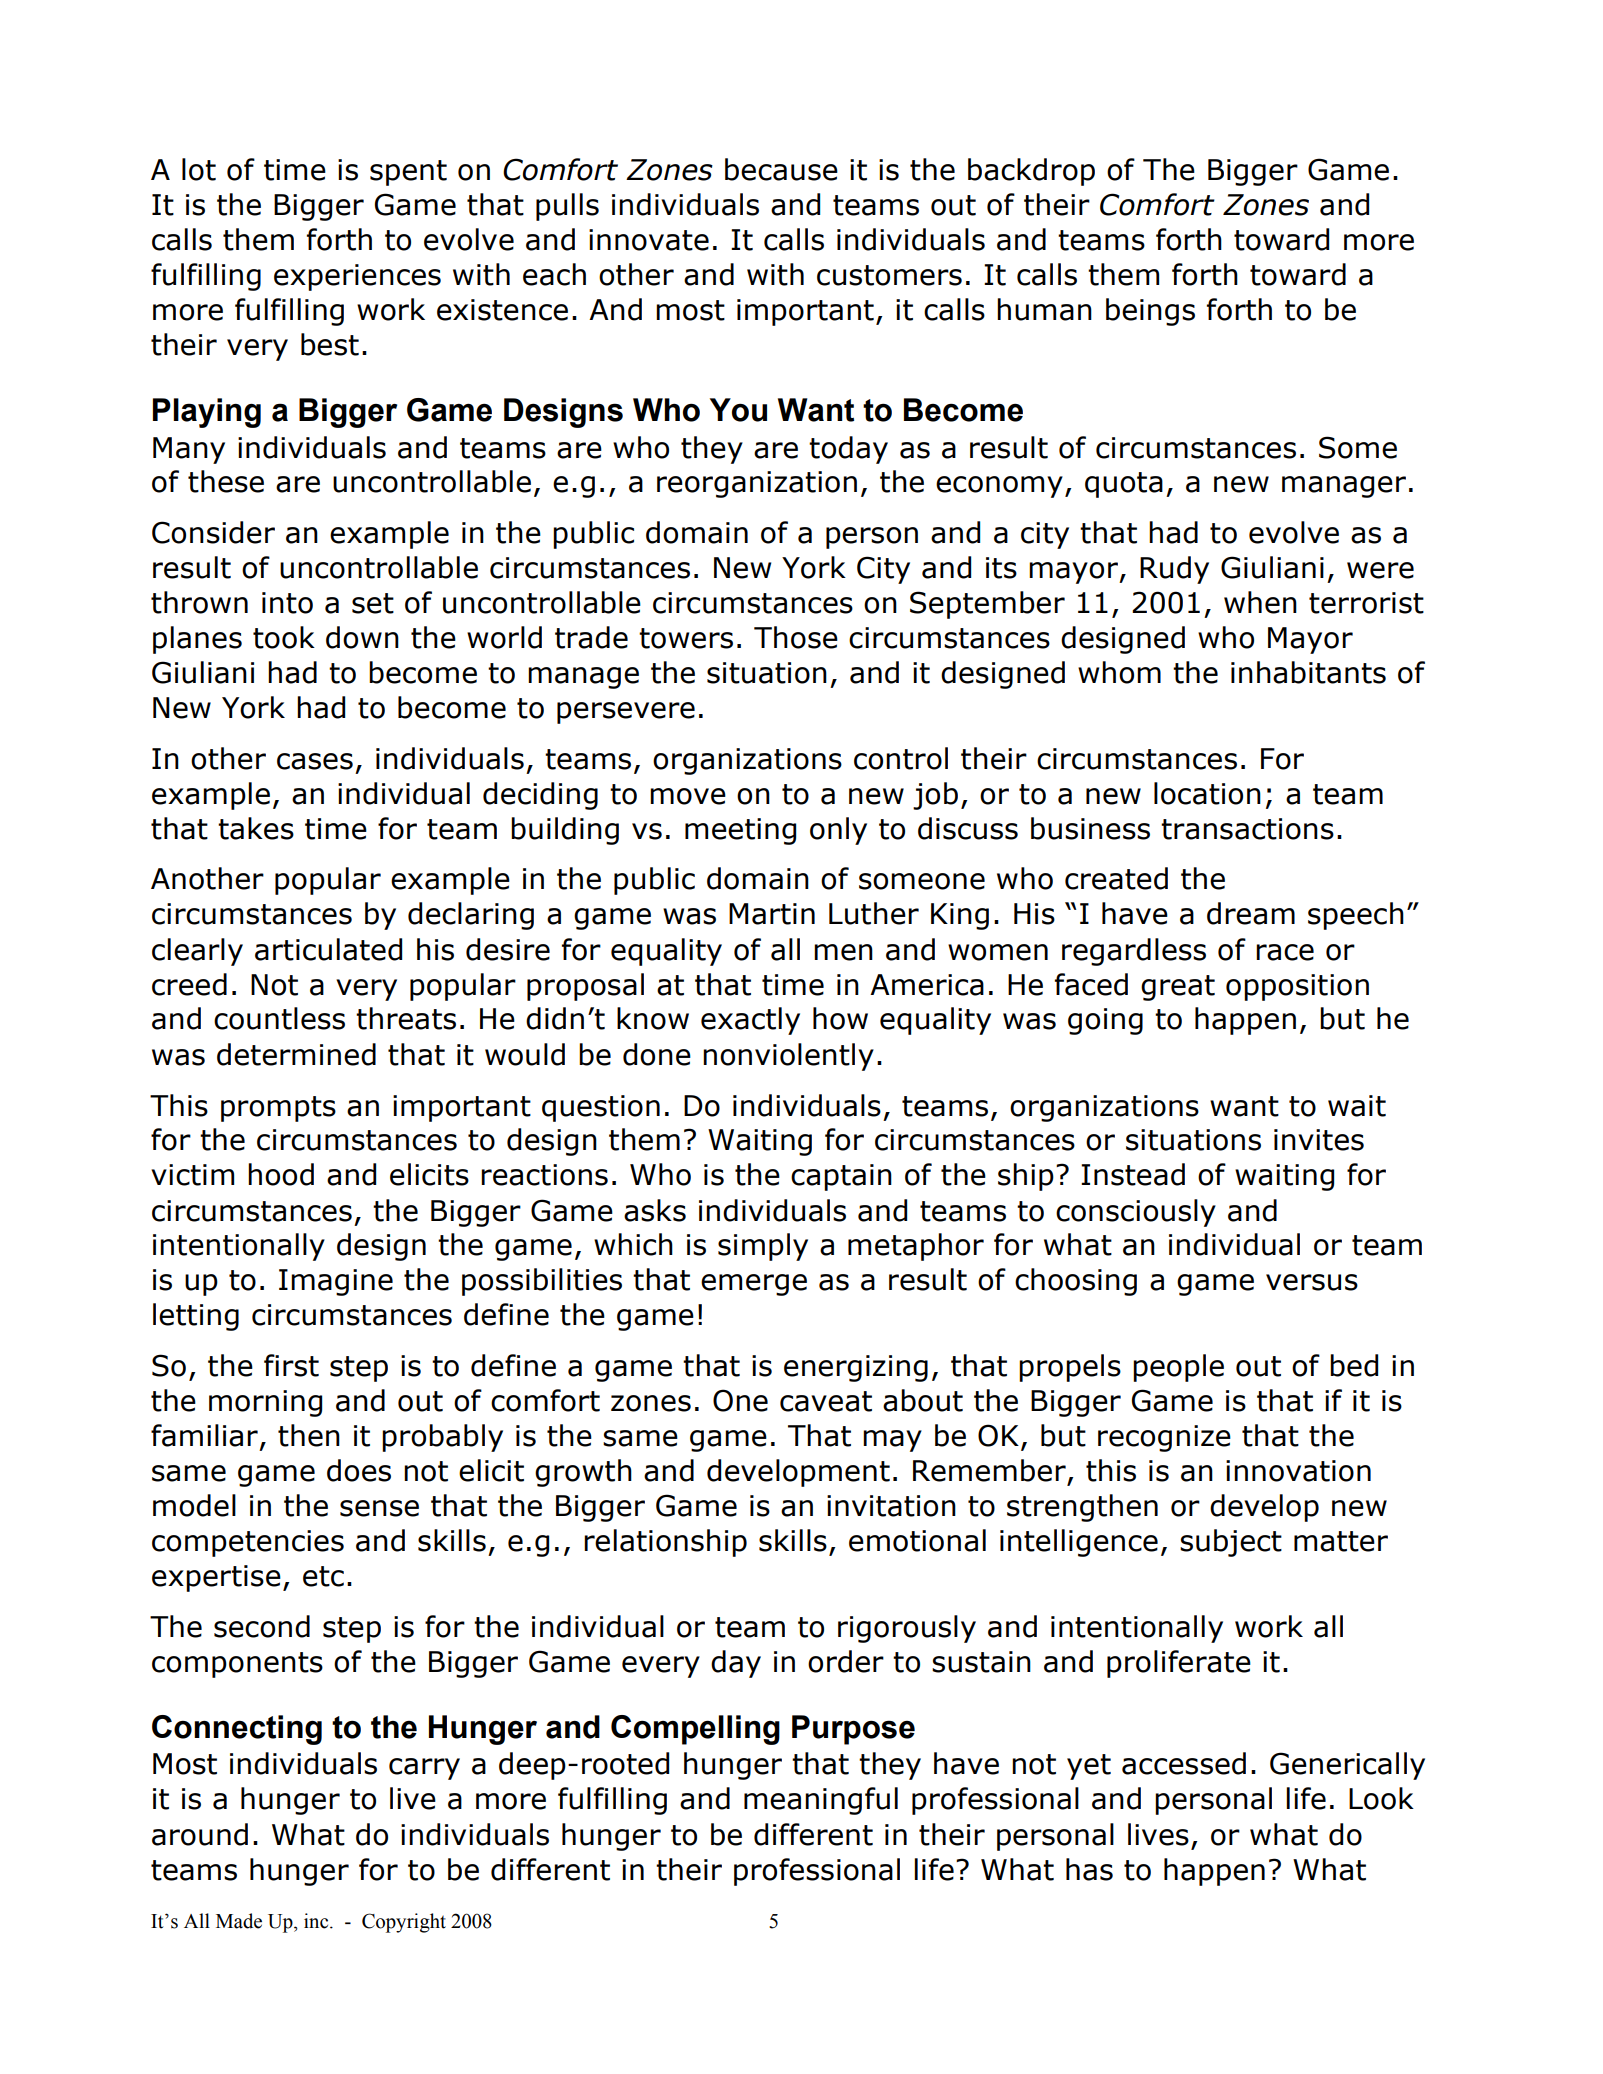  I want to click on down, so click(362, 637).
